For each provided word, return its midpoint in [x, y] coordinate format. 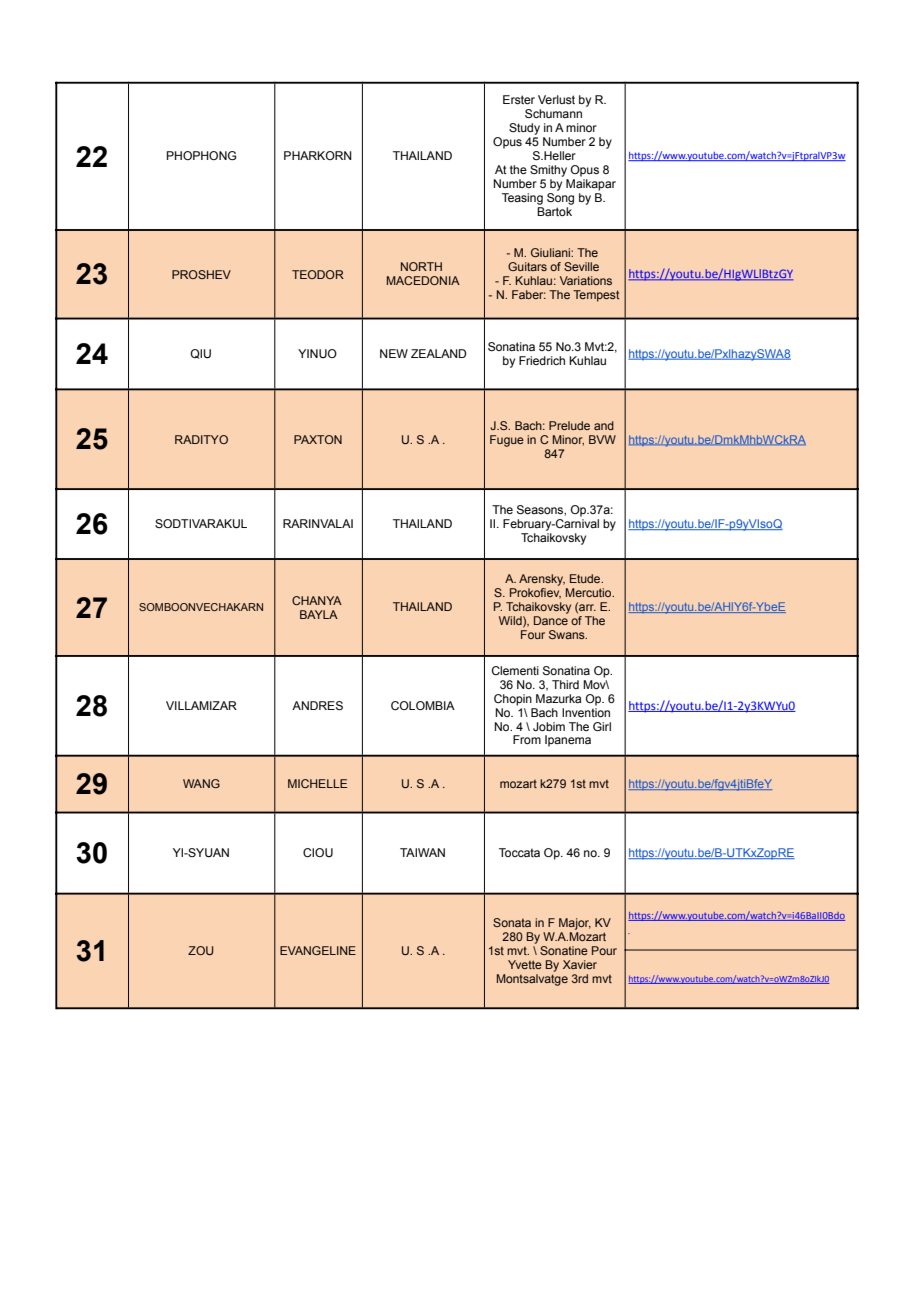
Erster [519, 99]
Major [575, 924]
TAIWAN [422, 852]
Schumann [553, 113]
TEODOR [318, 274]
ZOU [200, 950]
